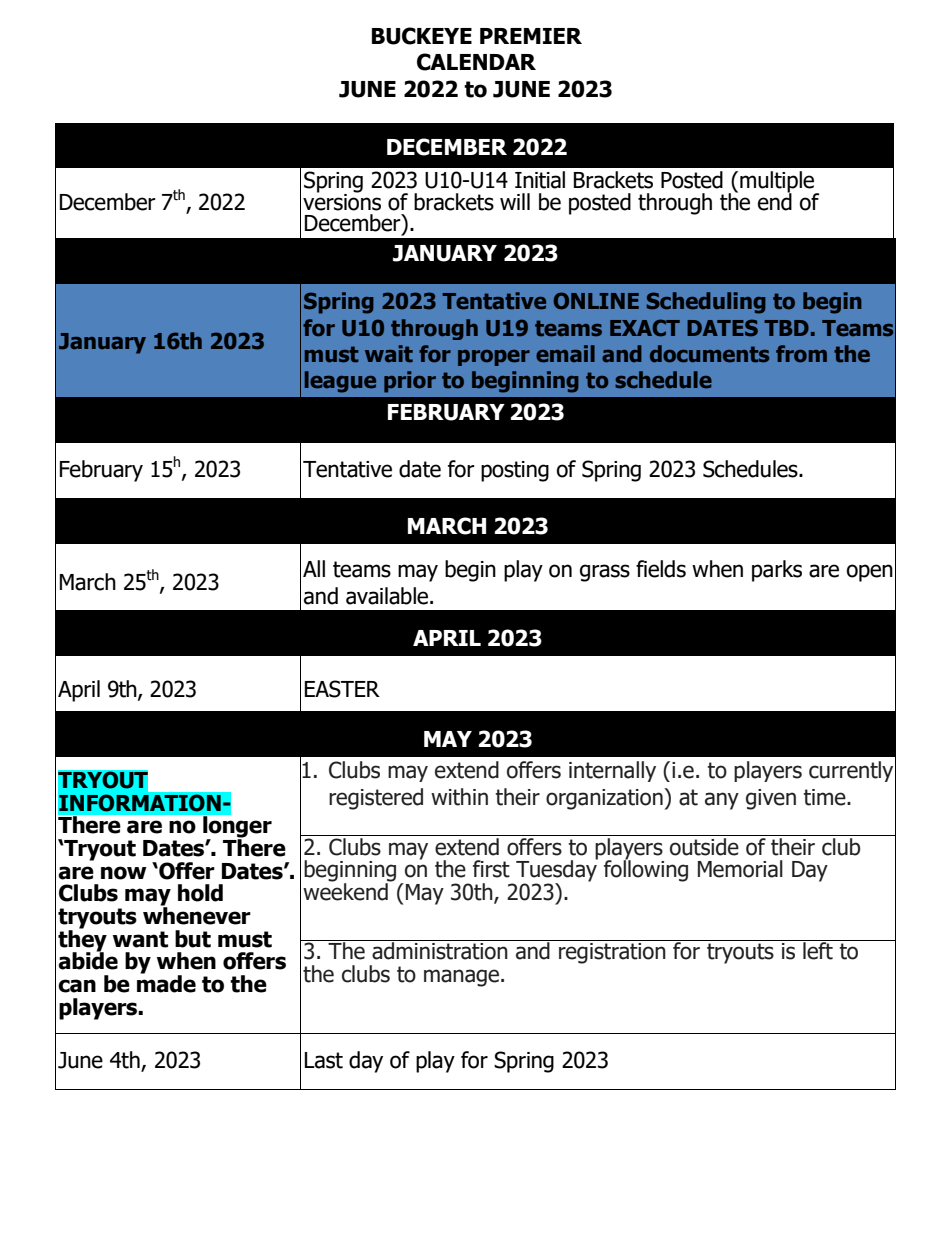 This image has height=1233, width=952. I want to click on league, so click(340, 382).
